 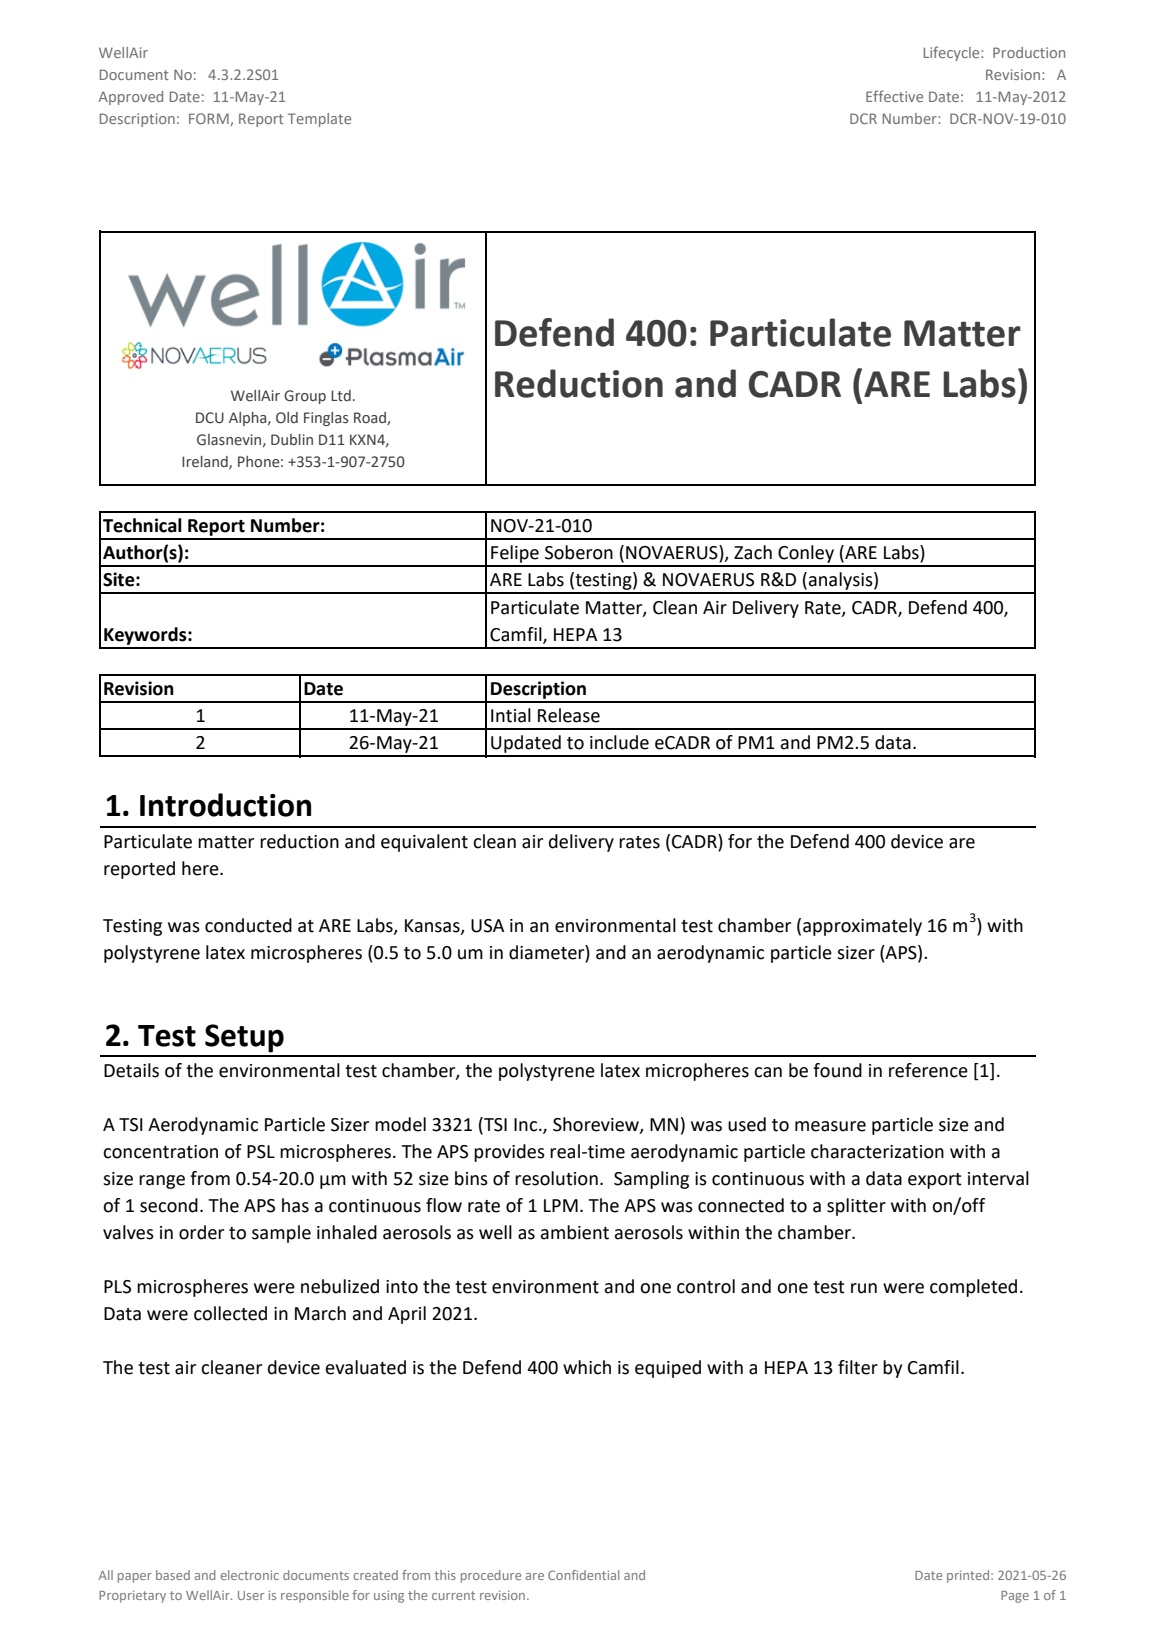 I want to click on Effective, so click(x=894, y=96).
